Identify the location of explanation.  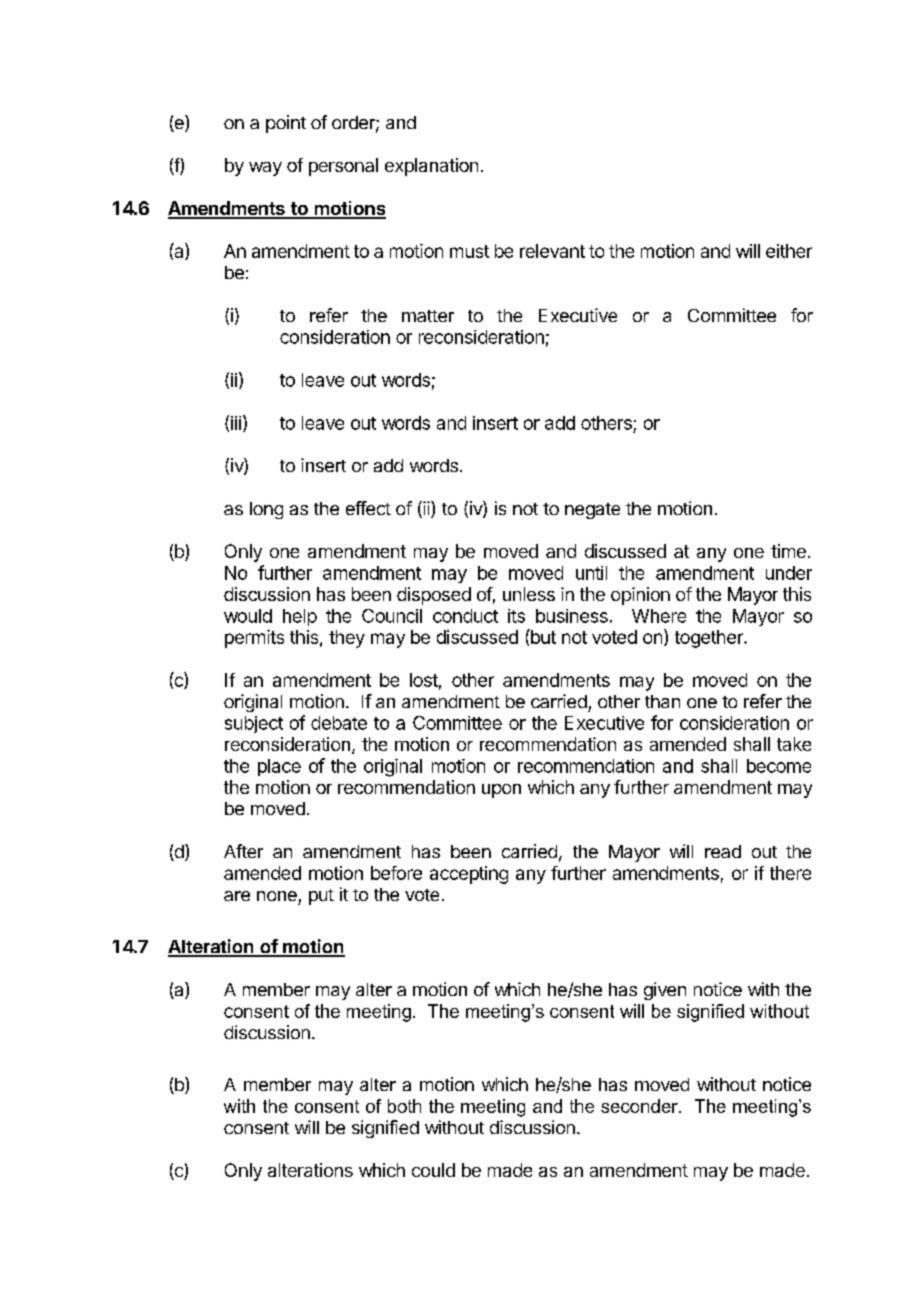
(431, 167).
